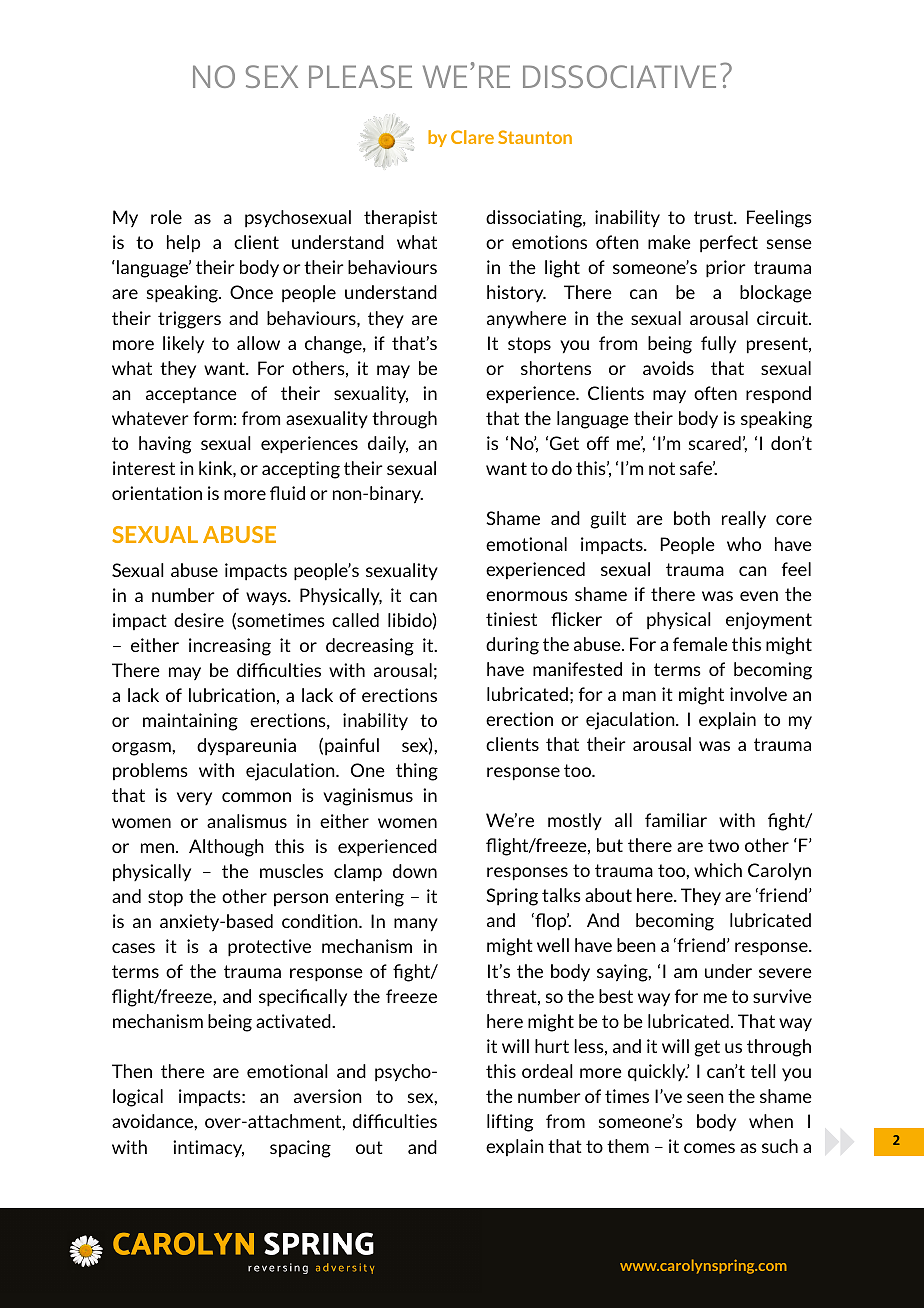 This screenshot has width=924, height=1308. What do you see at coordinates (511, 619) in the screenshot?
I see `tiniest` at bounding box center [511, 619].
